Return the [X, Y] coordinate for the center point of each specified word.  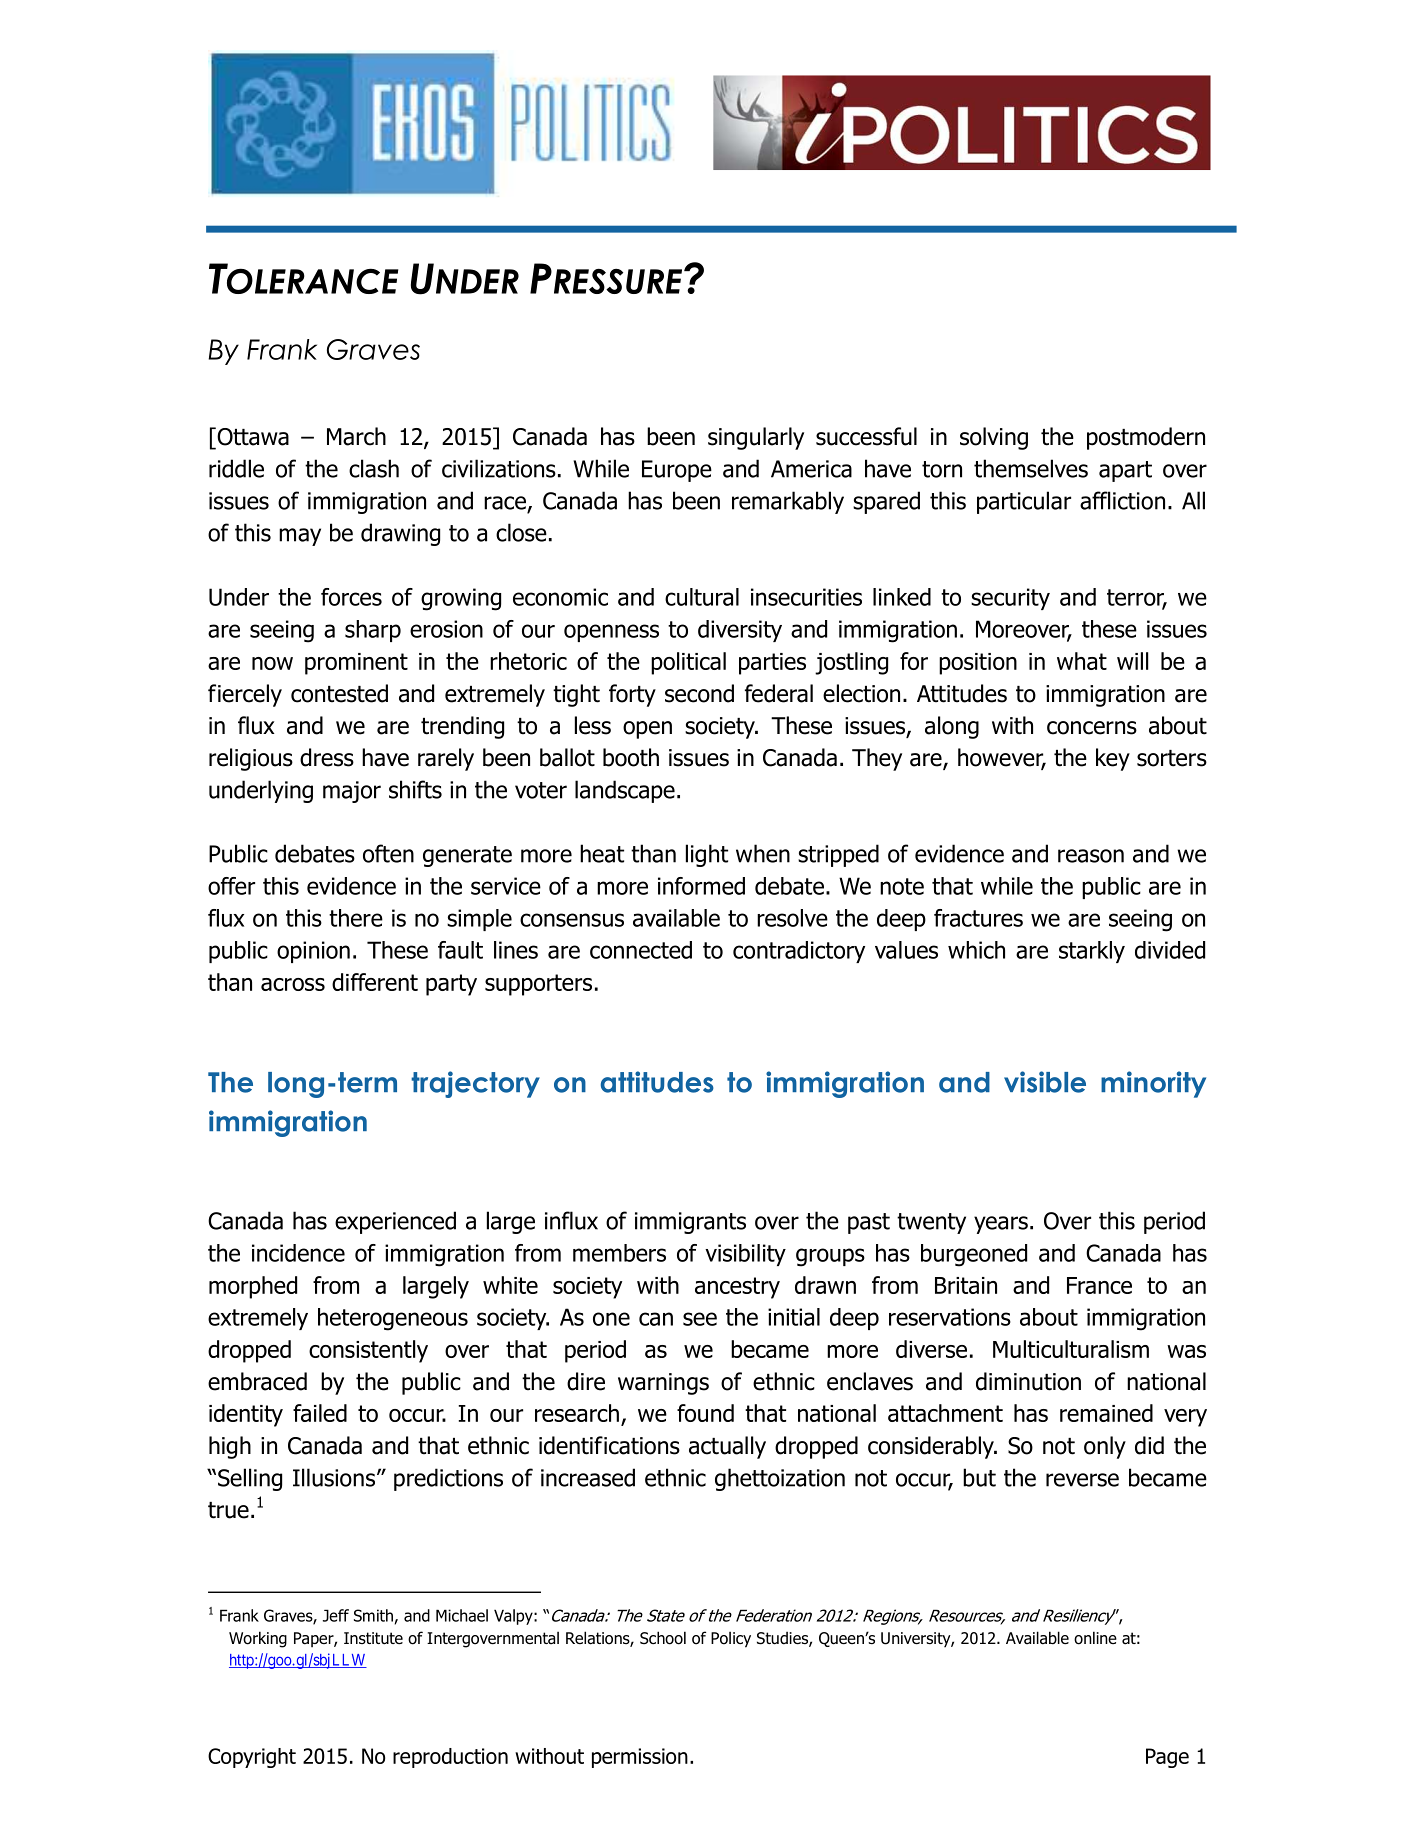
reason [1091, 856]
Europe [677, 471]
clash [374, 468]
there [356, 918]
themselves [1031, 468]
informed [701, 886]
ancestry [737, 1288]
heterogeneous [393, 1319]
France [1099, 1285]
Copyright [252, 1758]
